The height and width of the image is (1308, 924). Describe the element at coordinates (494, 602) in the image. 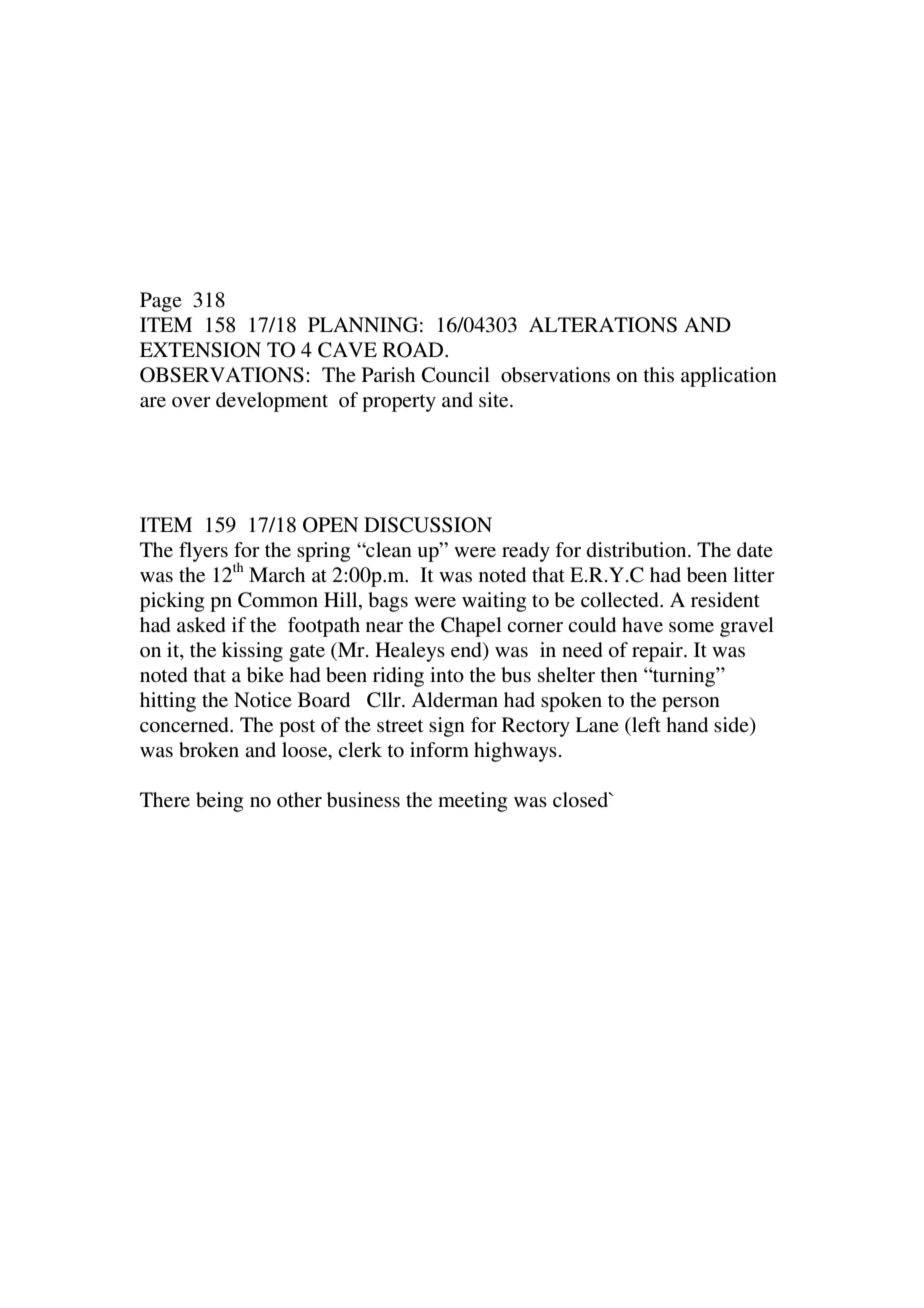

I see `waiting` at that location.
